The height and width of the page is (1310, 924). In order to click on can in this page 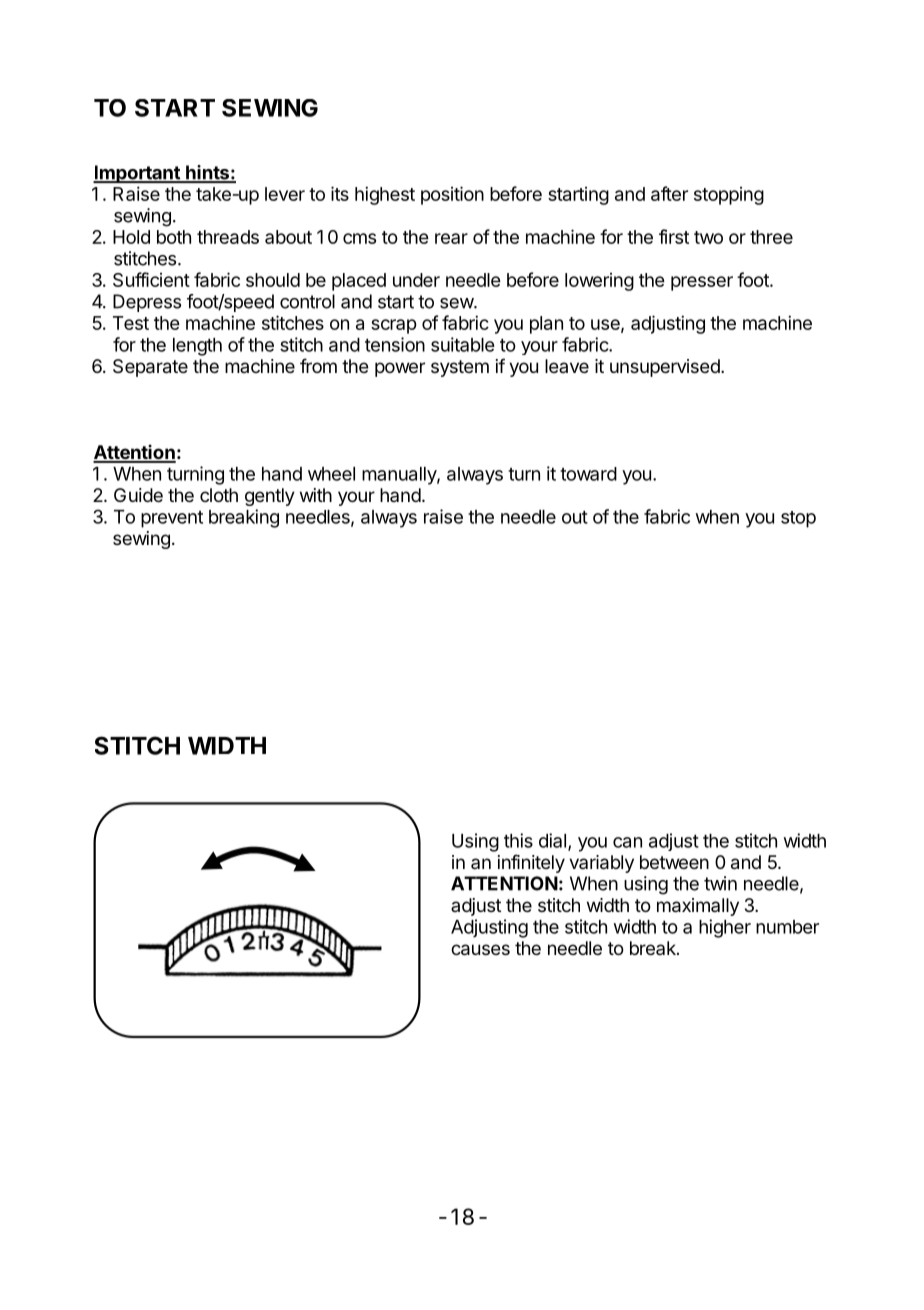, I will do `click(627, 842)`.
